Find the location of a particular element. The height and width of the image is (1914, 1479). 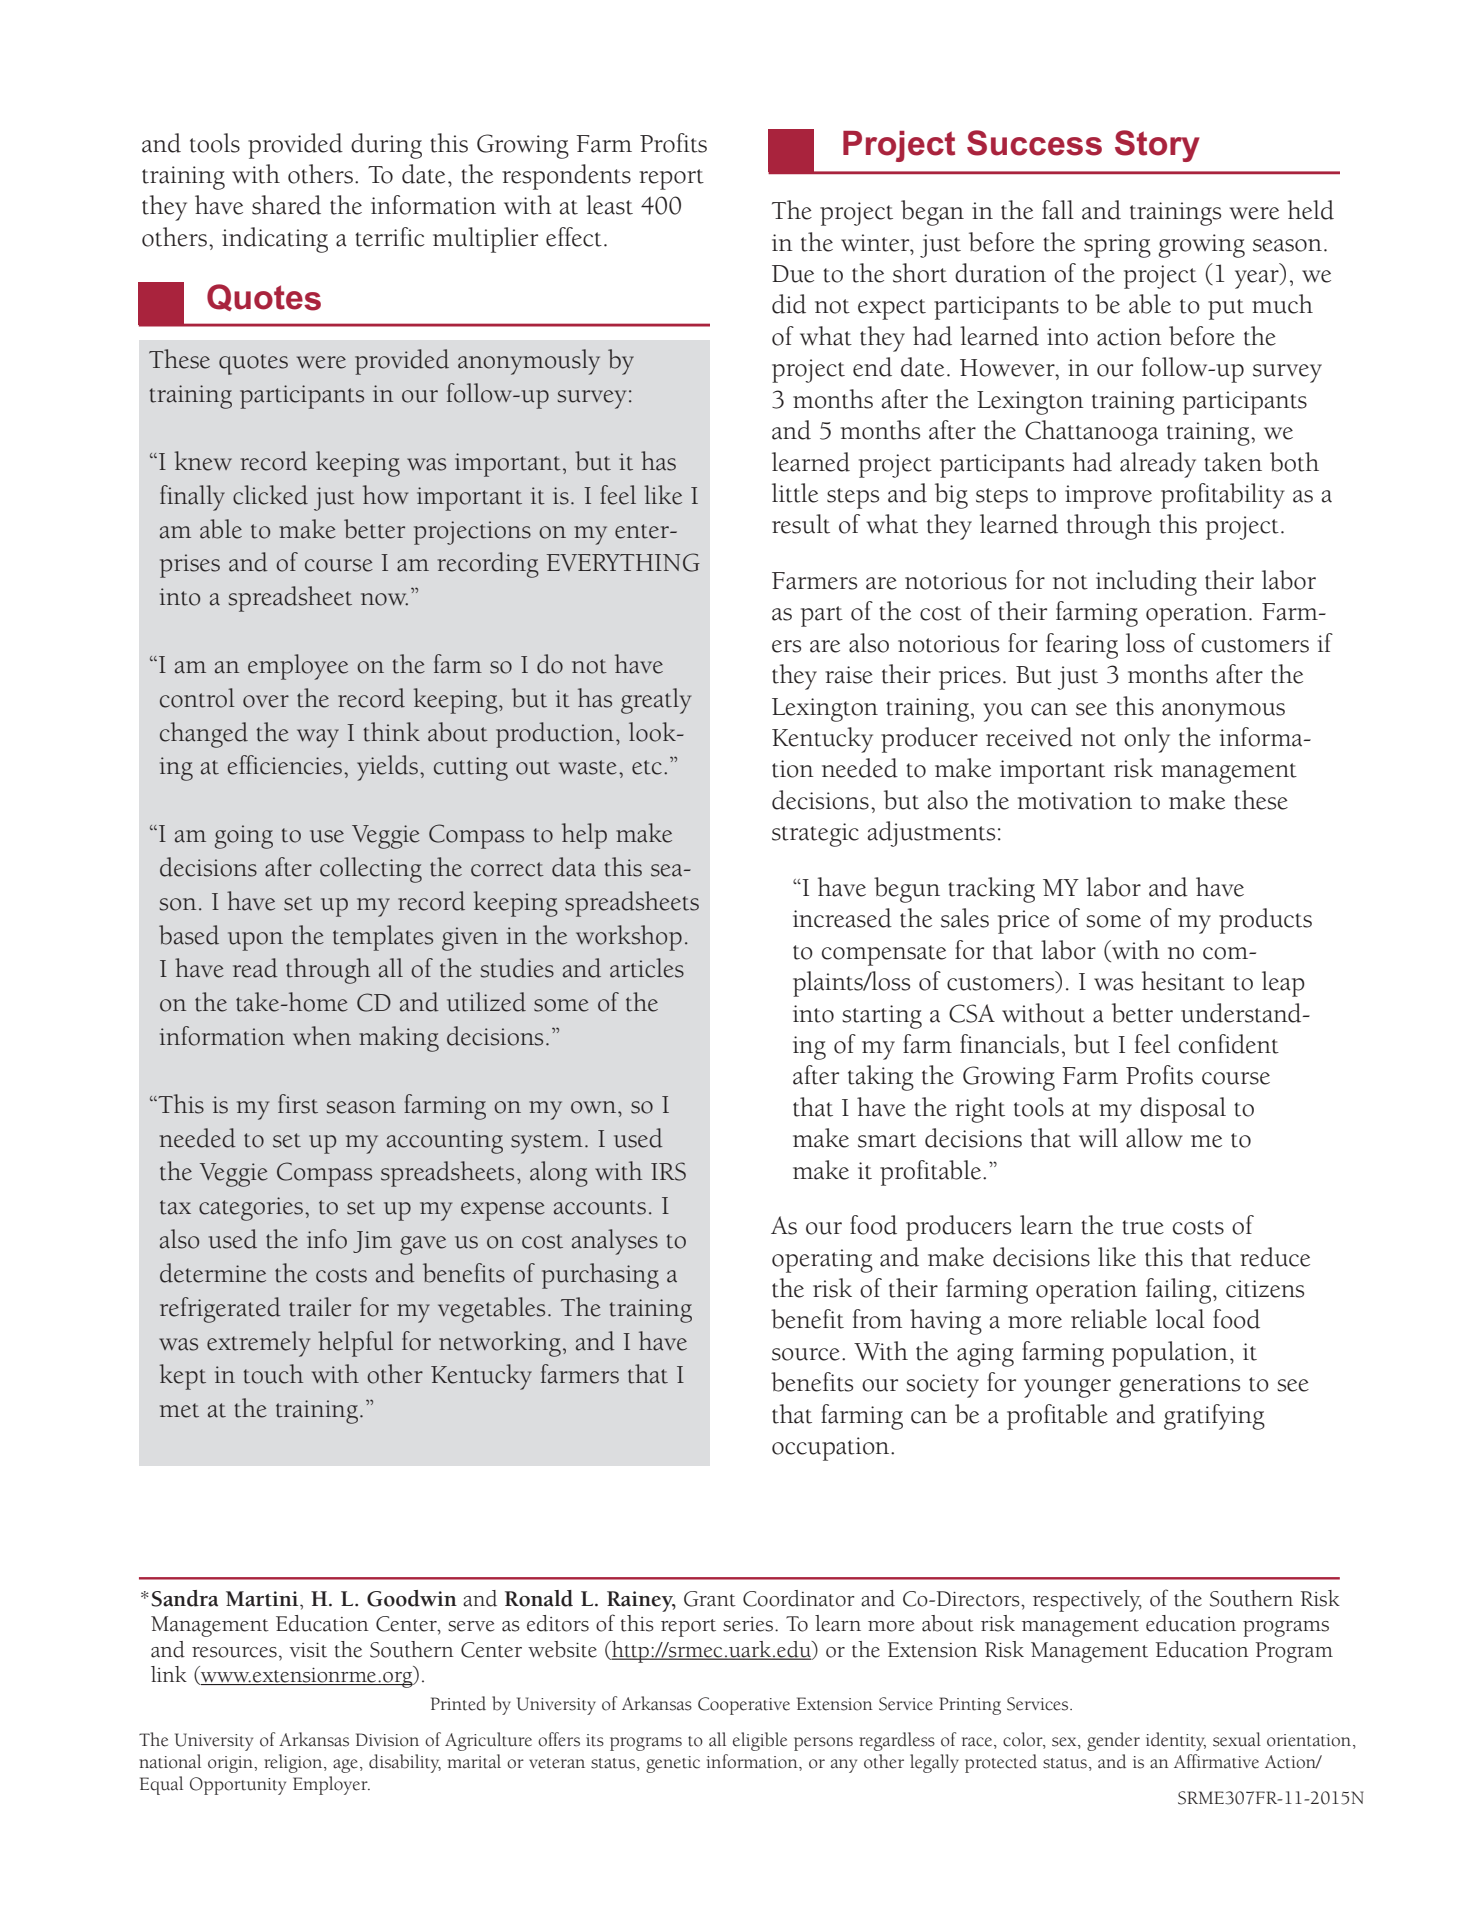

Due is located at coordinates (793, 274).
